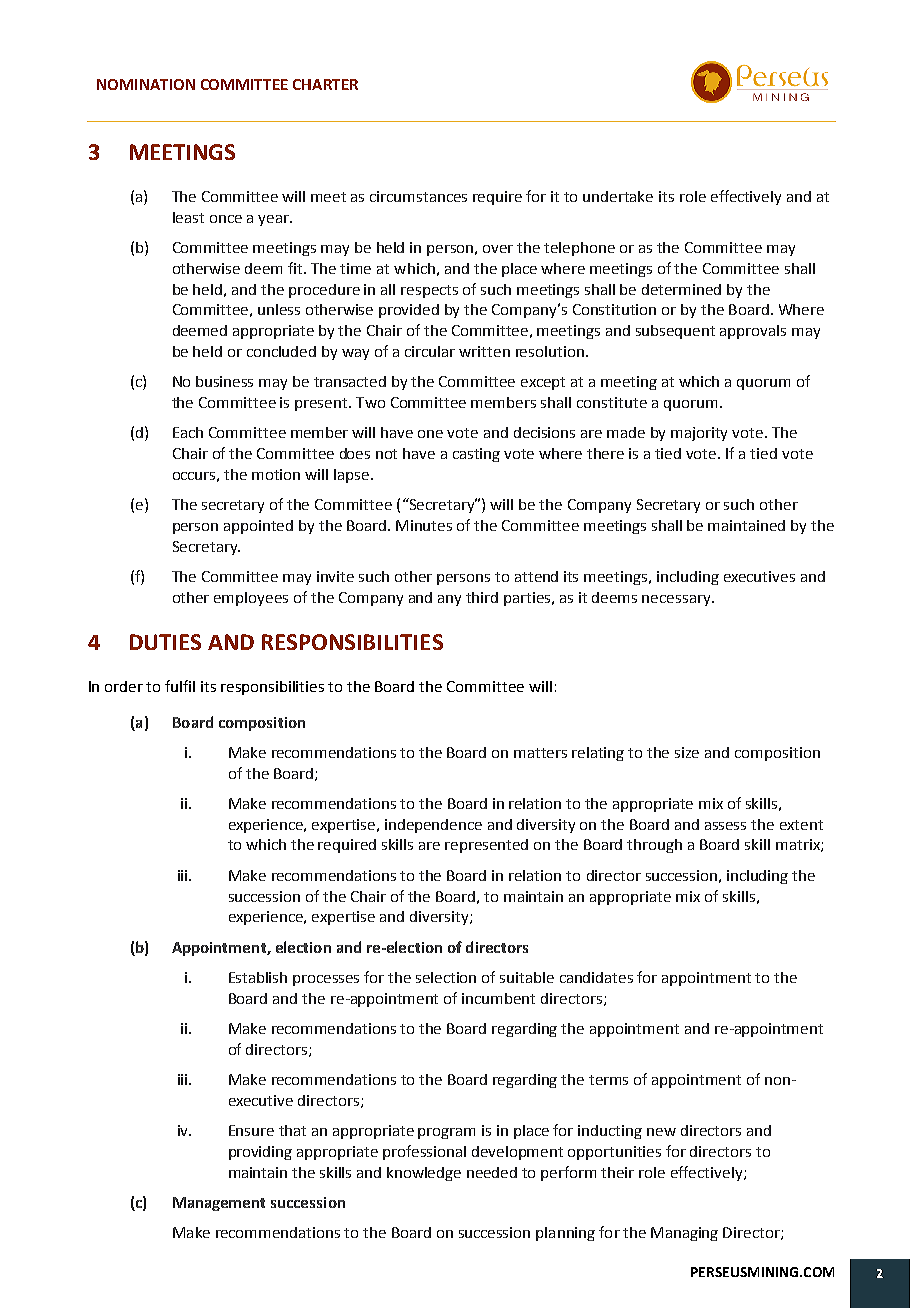 Image resolution: width=924 pixels, height=1308 pixels. What do you see at coordinates (699, 434) in the screenshot?
I see `majority` at bounding box center [699, 434].
